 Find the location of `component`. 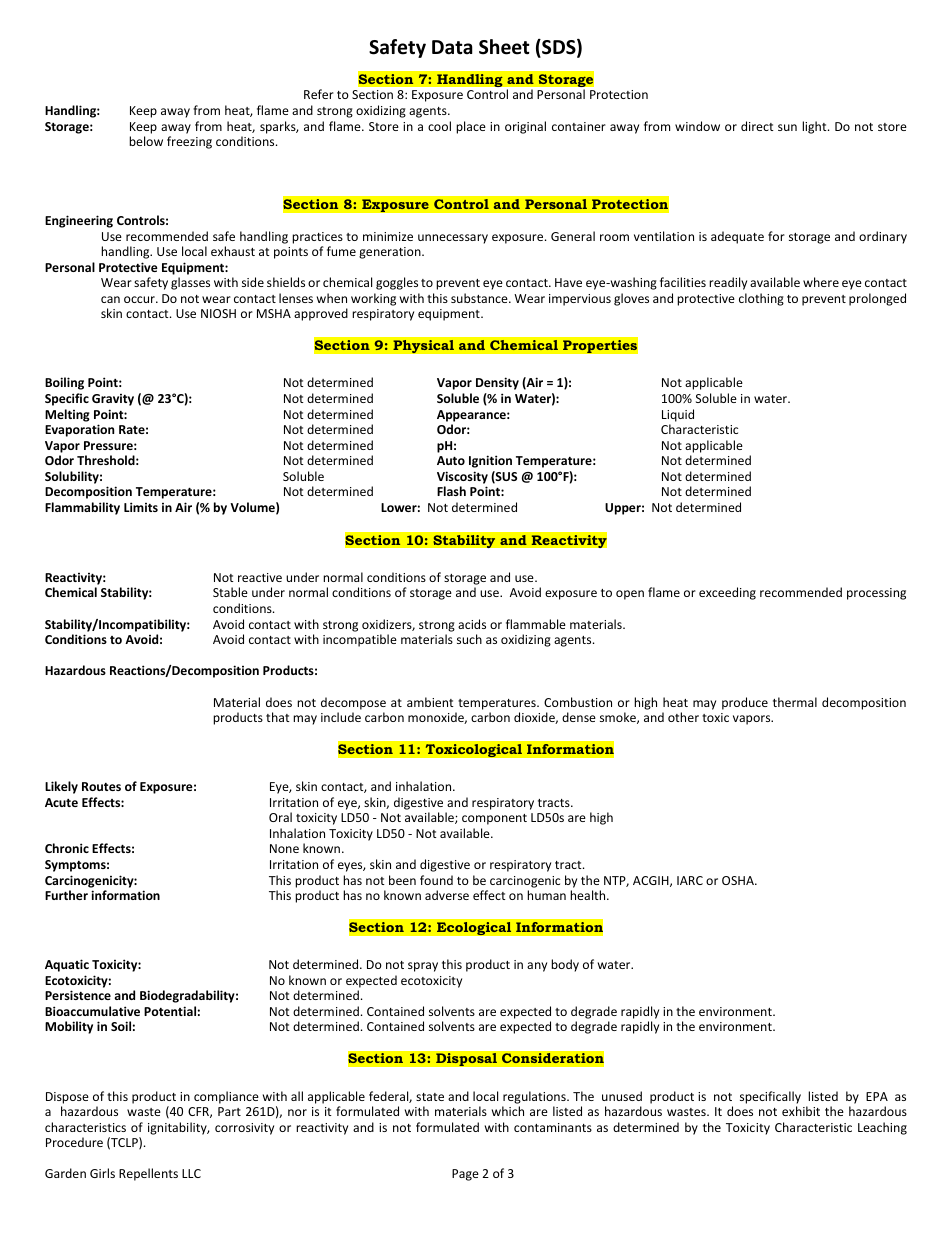

component is located at coordinates (494, 819).
